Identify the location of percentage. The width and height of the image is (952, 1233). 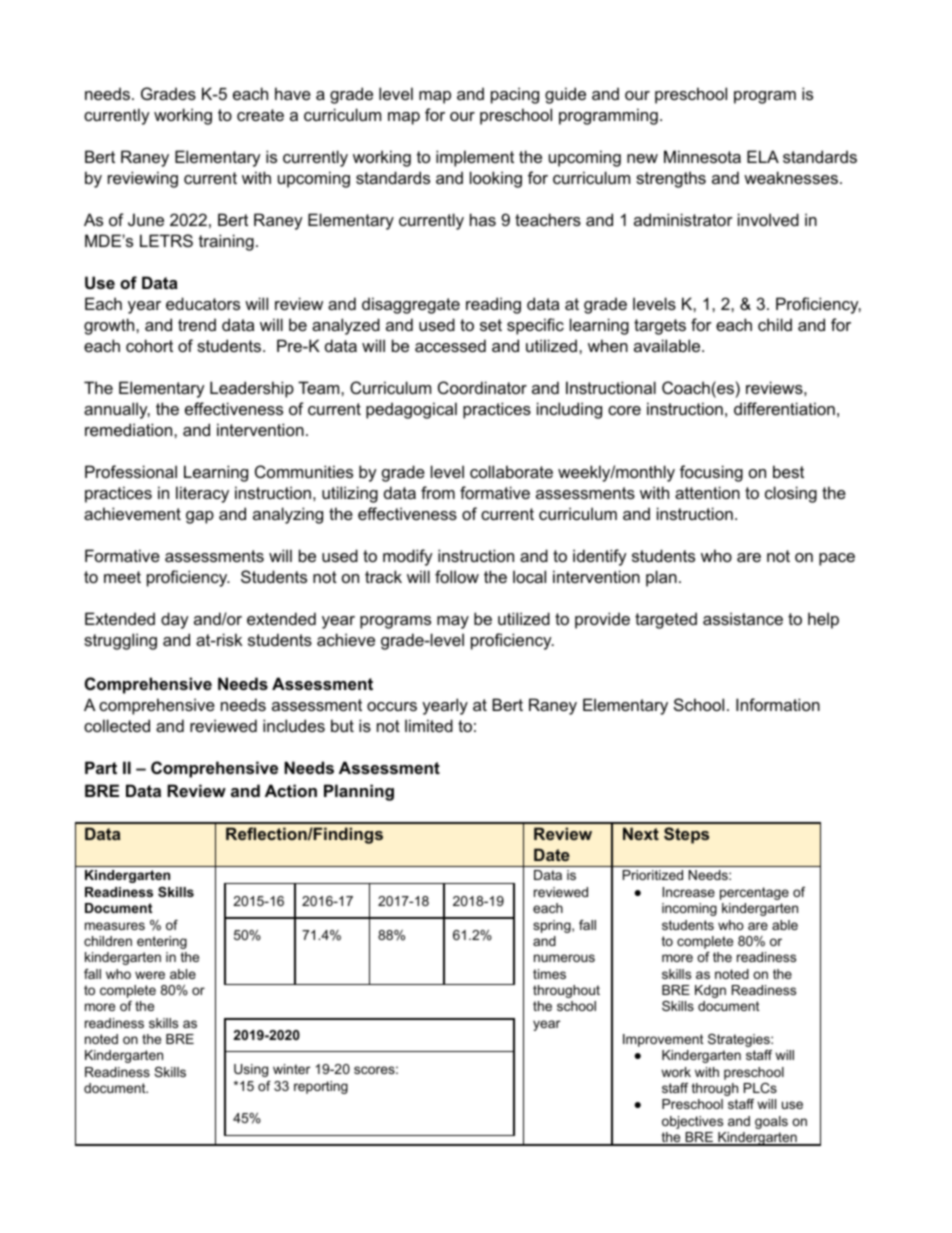
(754, 893).
